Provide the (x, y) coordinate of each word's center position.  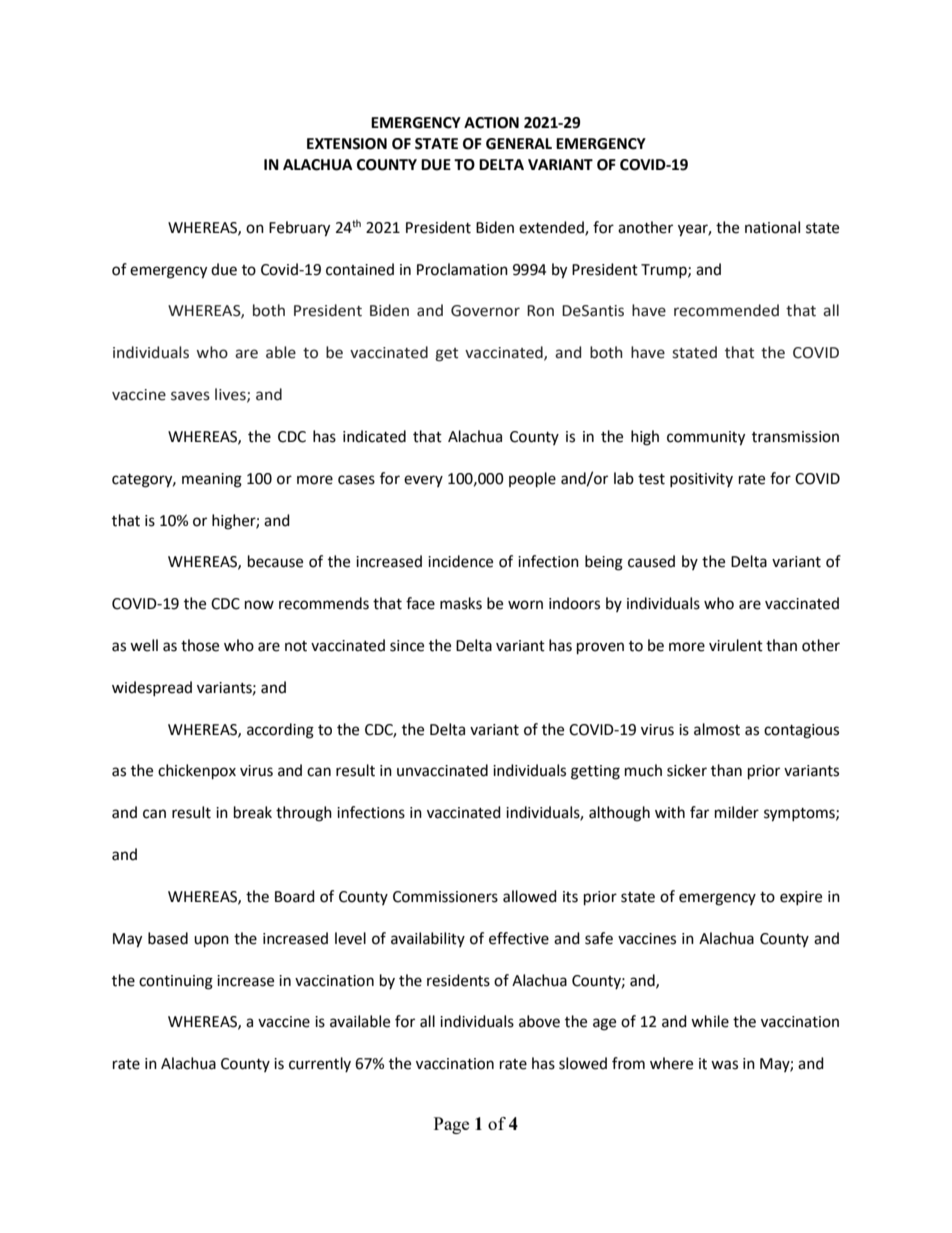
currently (320, 1064)
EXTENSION (347, 144)
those (200, 645)
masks (461, 603)
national (772, 227)
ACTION (491, 123)
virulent (736, 645)
